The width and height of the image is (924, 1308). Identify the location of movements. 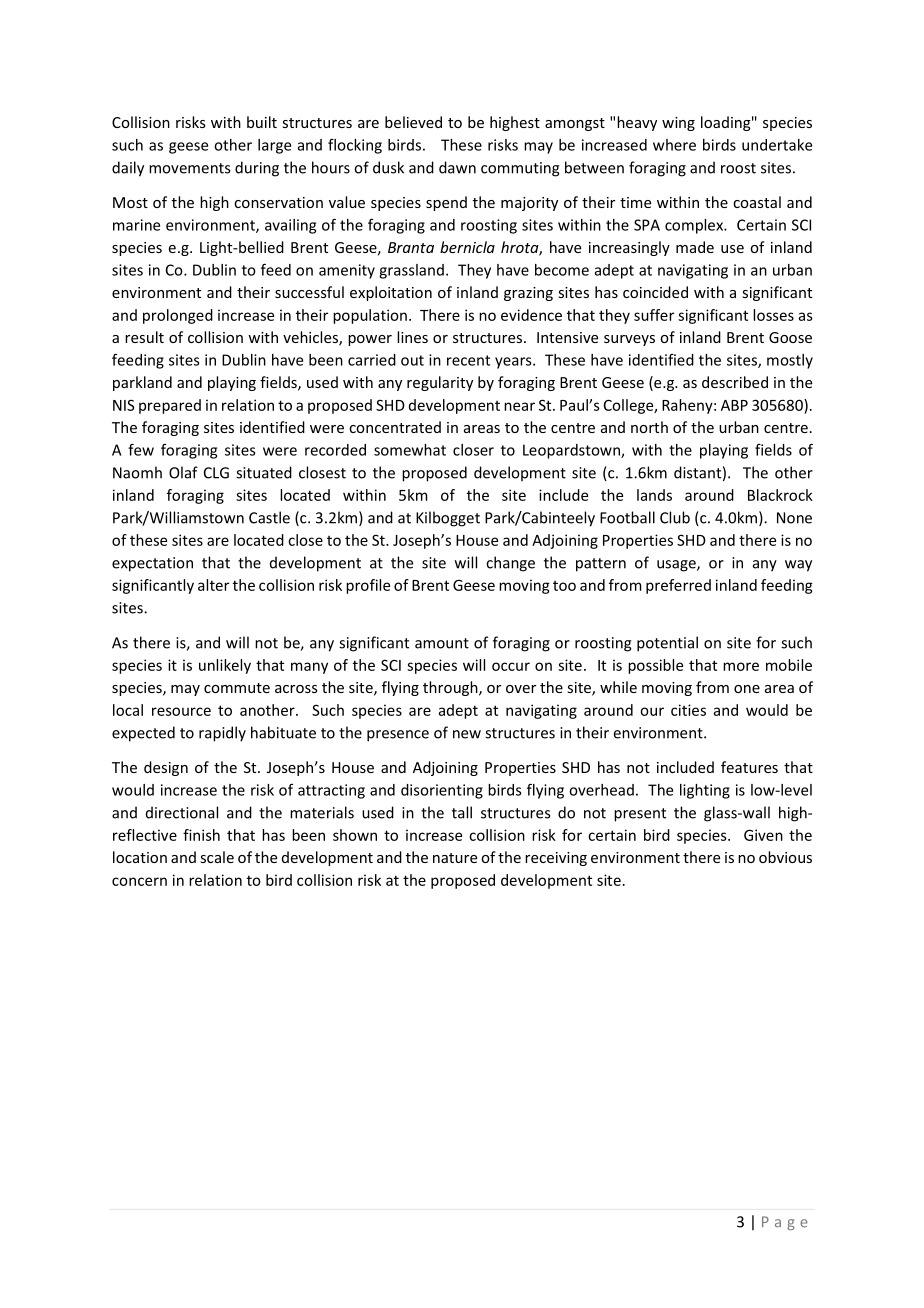
(189, 168).
